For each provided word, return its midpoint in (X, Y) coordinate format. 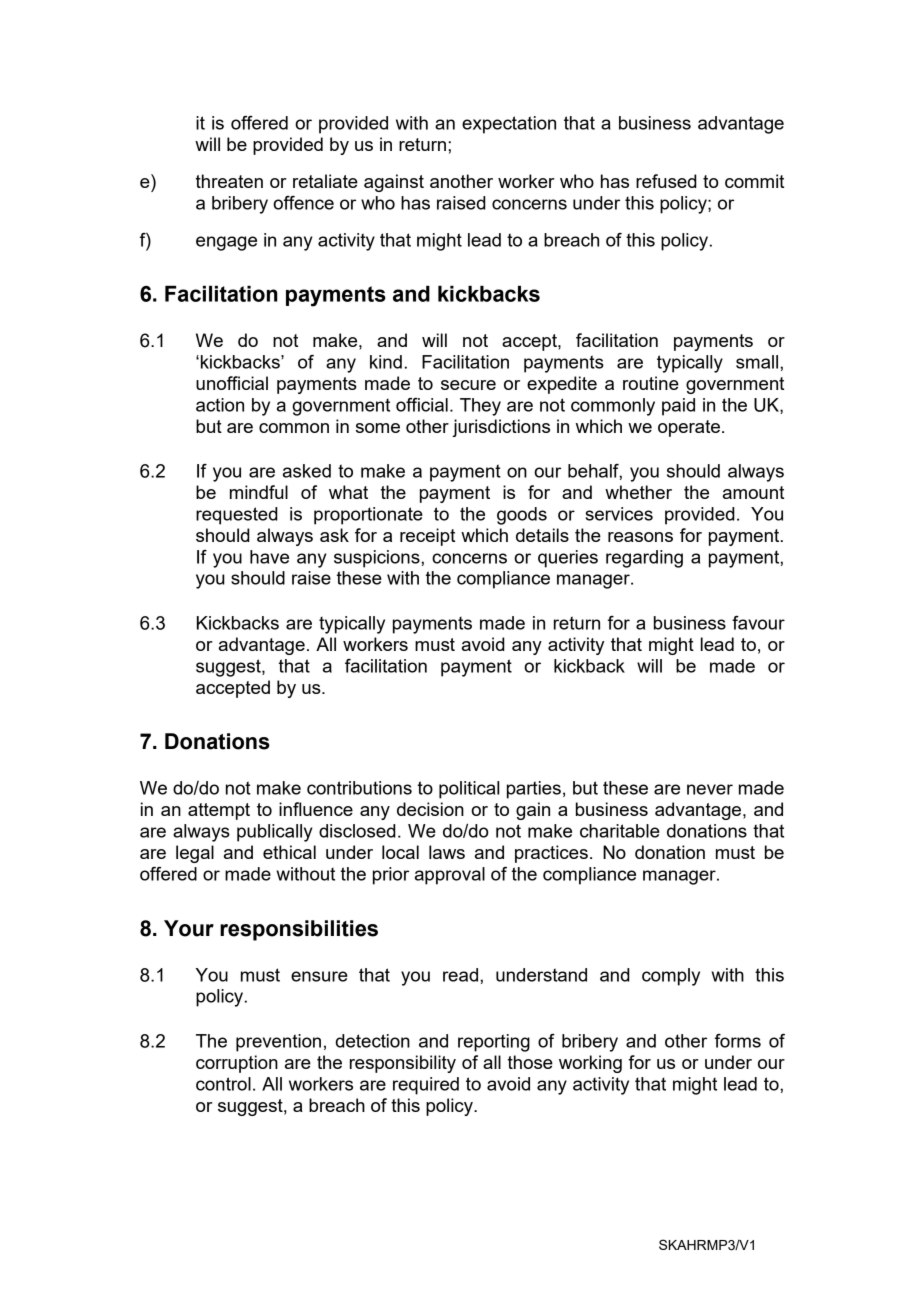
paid (678, 407)
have (269, 557)
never (710, 789)
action (220, 405)
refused (666, 181)
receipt (427, 537)
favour (758, 623)
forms (738, 1041)
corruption (237, 1064)
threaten (229, 181)
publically (275, 833)
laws (447, 852)
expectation (509, 125)
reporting (494, 1043)
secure (468, 385)
